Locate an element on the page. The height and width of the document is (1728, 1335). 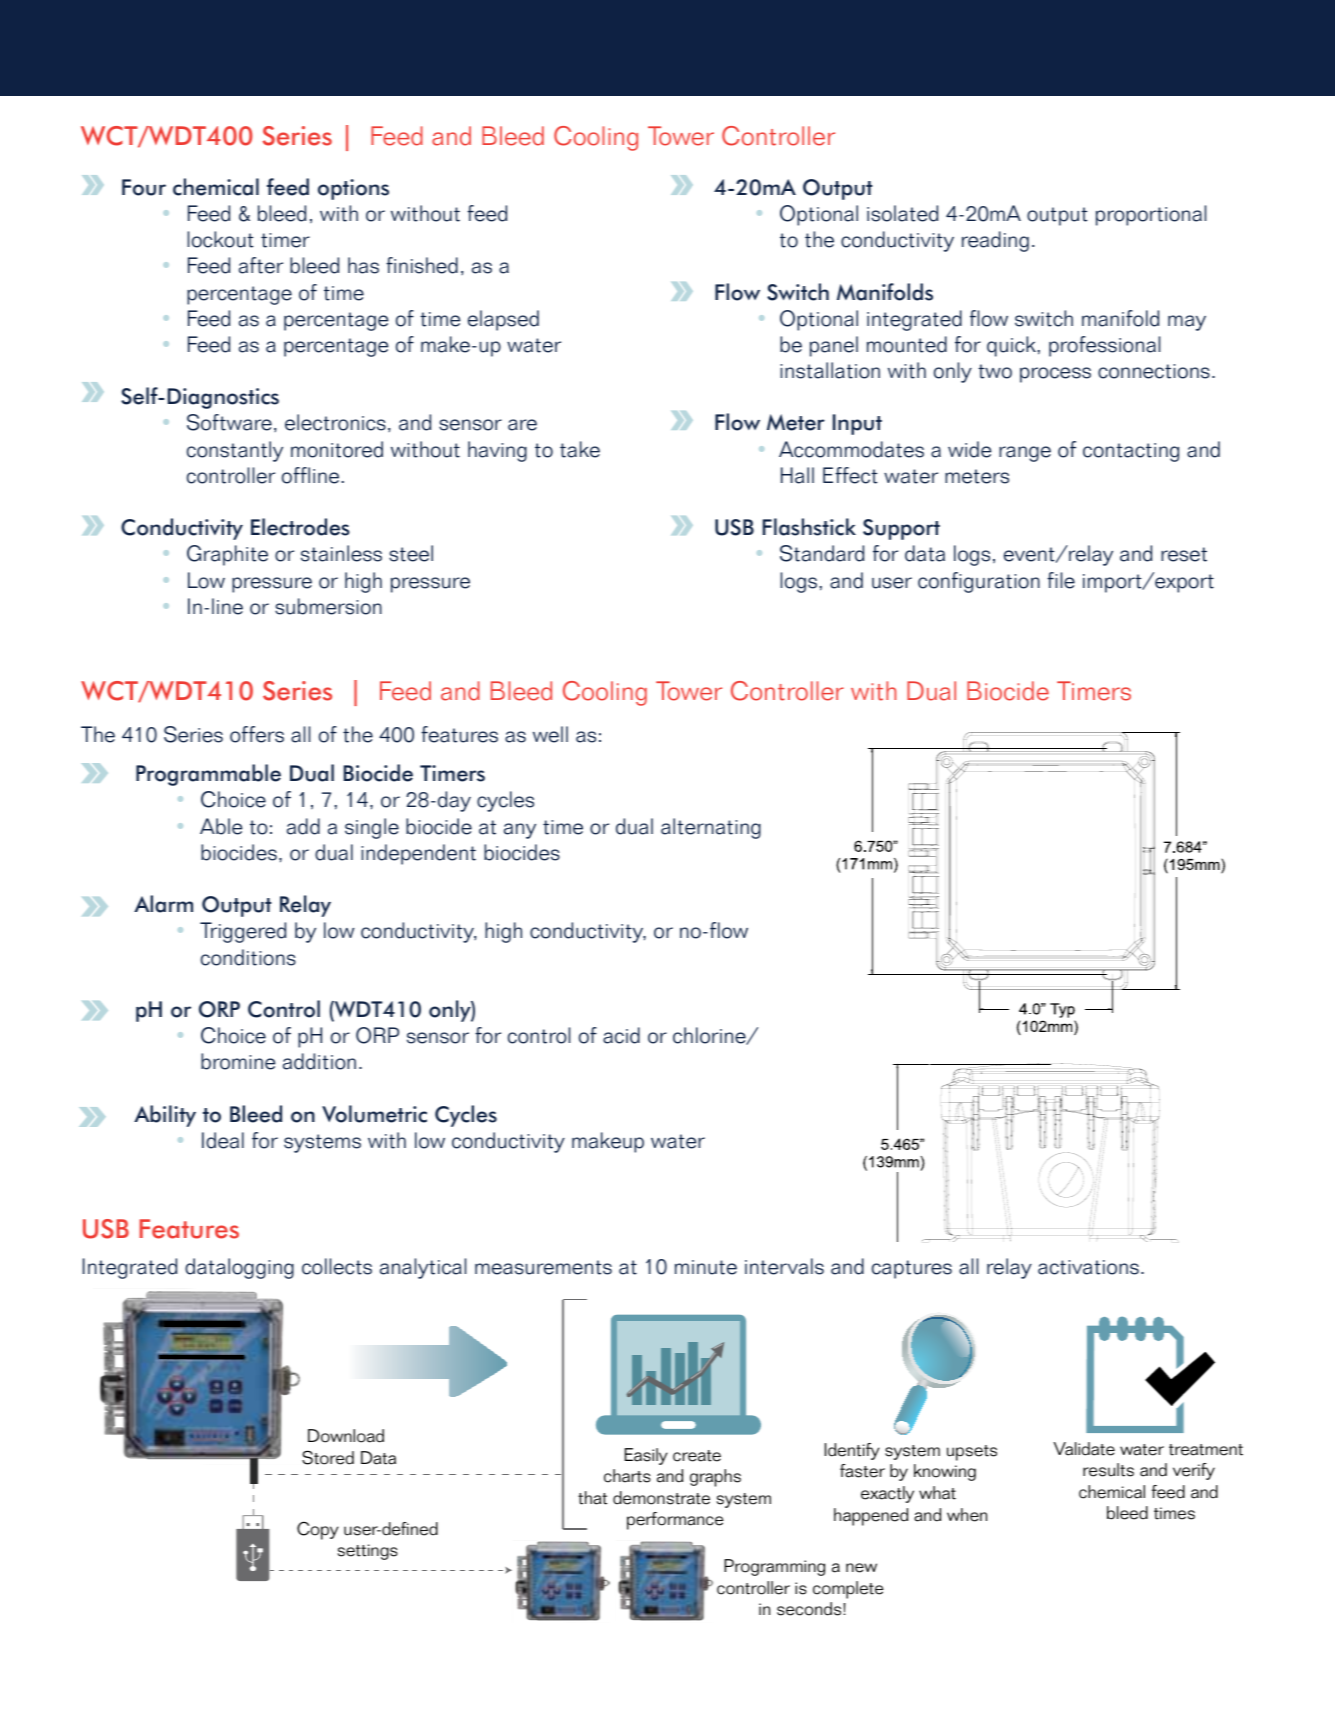
take is located at coordinates (580, 449).
